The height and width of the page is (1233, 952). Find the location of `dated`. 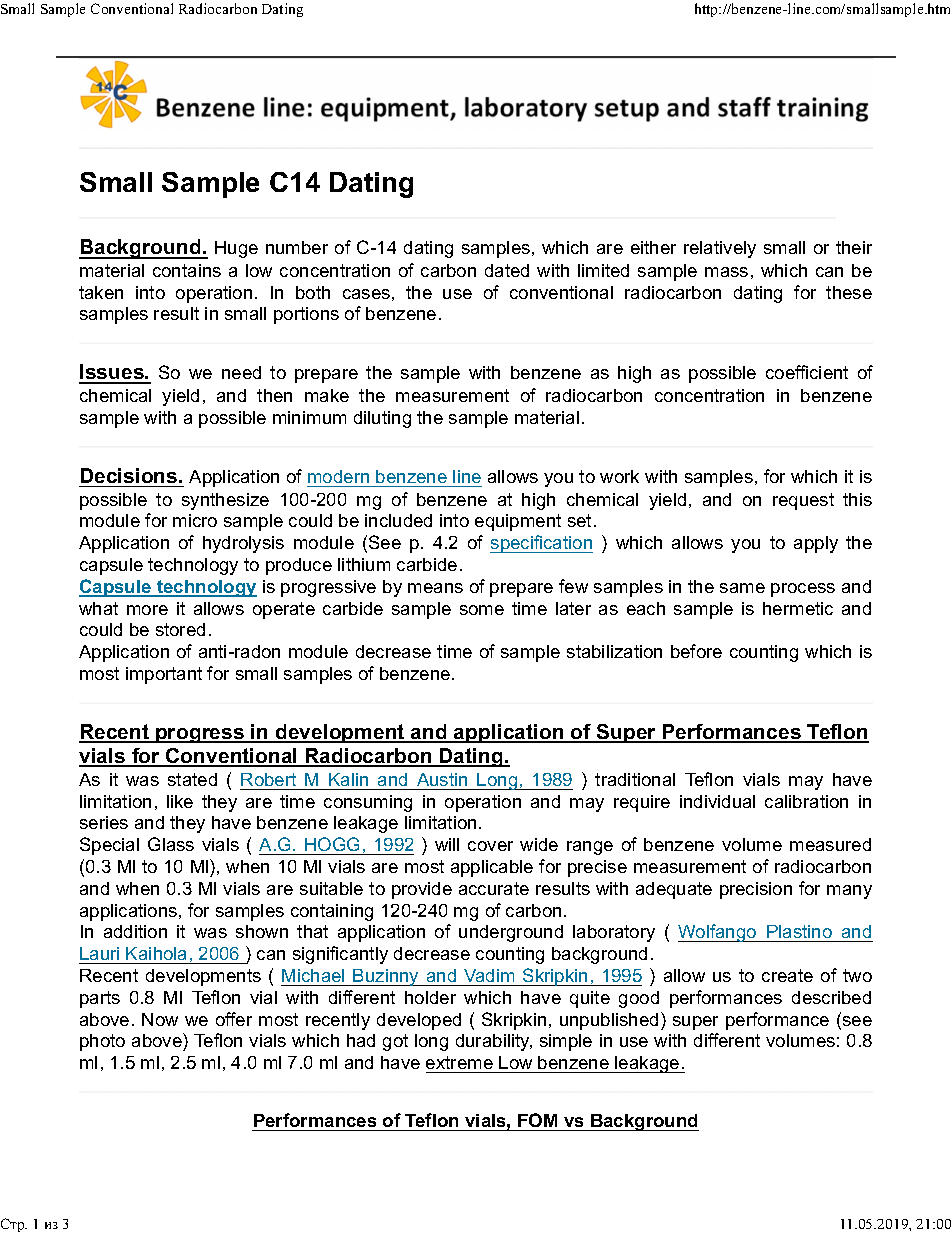

dated is located at coordinates (507, 270).
